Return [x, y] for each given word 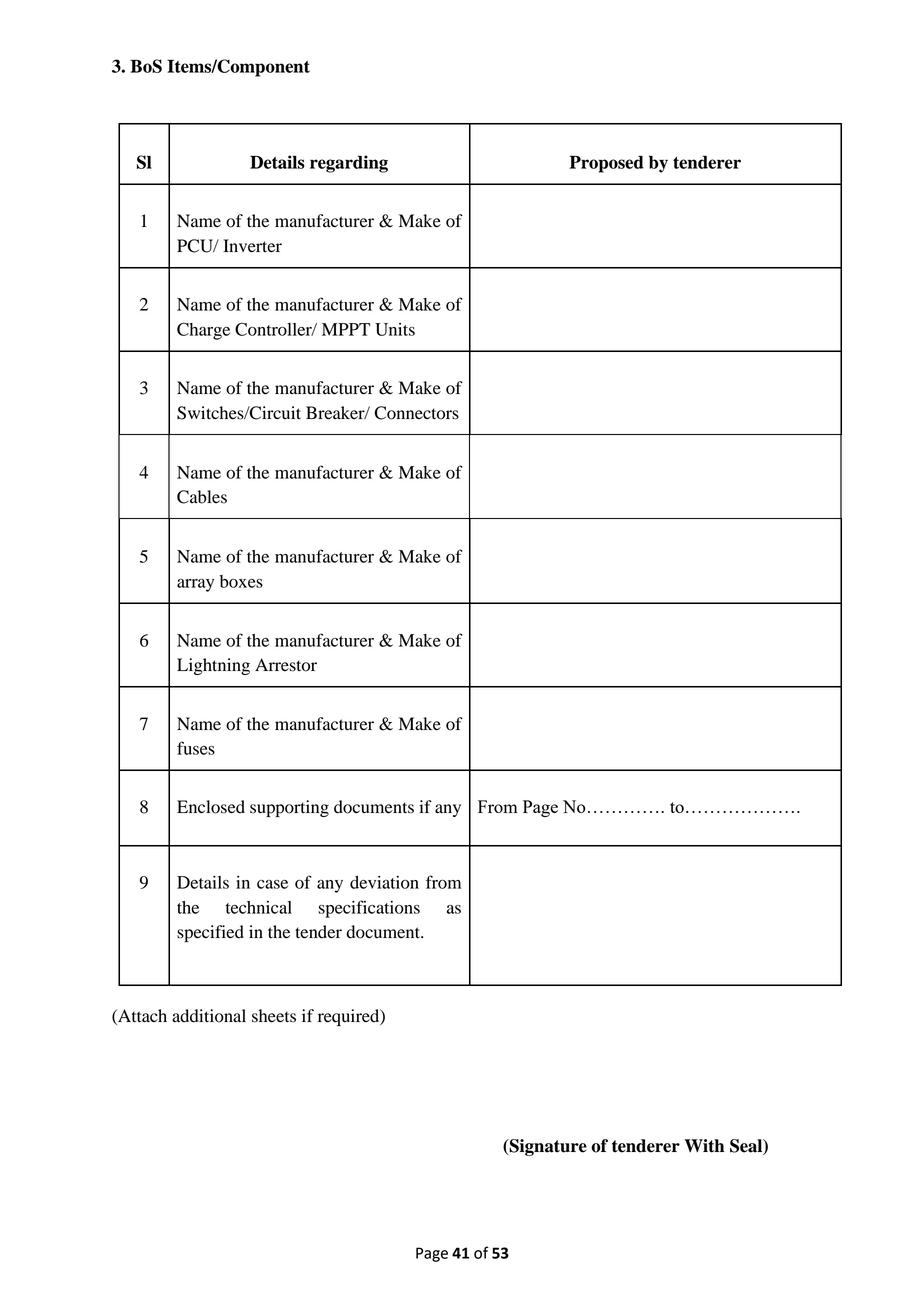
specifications [369, 909]
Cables [202, 497]
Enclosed [211, 807]
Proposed [606, 164]
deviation [384, 882]
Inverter [252, 246]
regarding [349, 164]
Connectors [416, 413]
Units [395, 329]
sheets [274, 1016]
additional [209, 1016]
